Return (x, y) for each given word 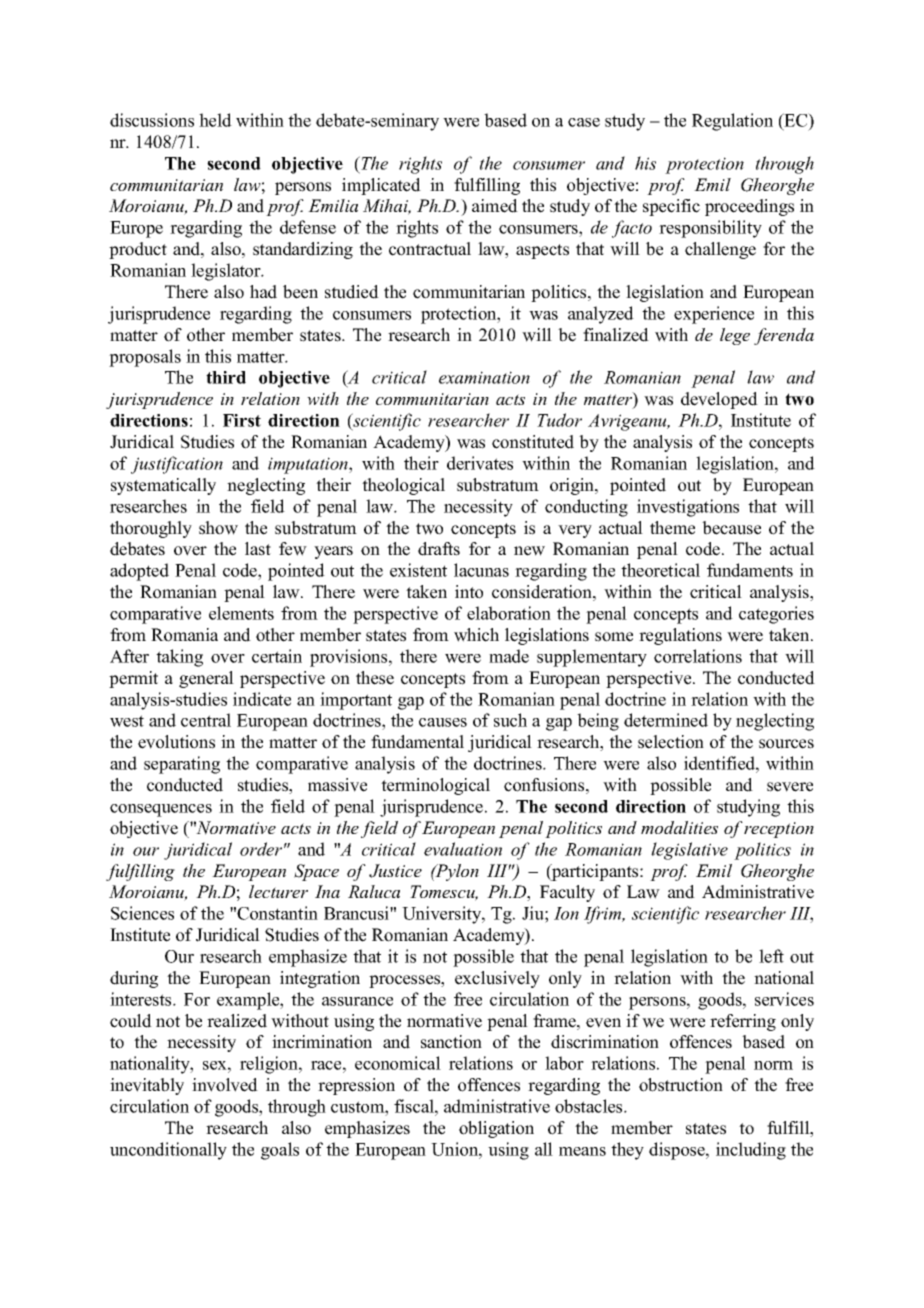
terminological (435, 786)
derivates (480, 463)
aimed (495, 206)
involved (225, 1085)
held (215, 120)
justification (177, 465)
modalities (679, 827)
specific (671, 207)
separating (182, 765)
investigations (688, 508)
